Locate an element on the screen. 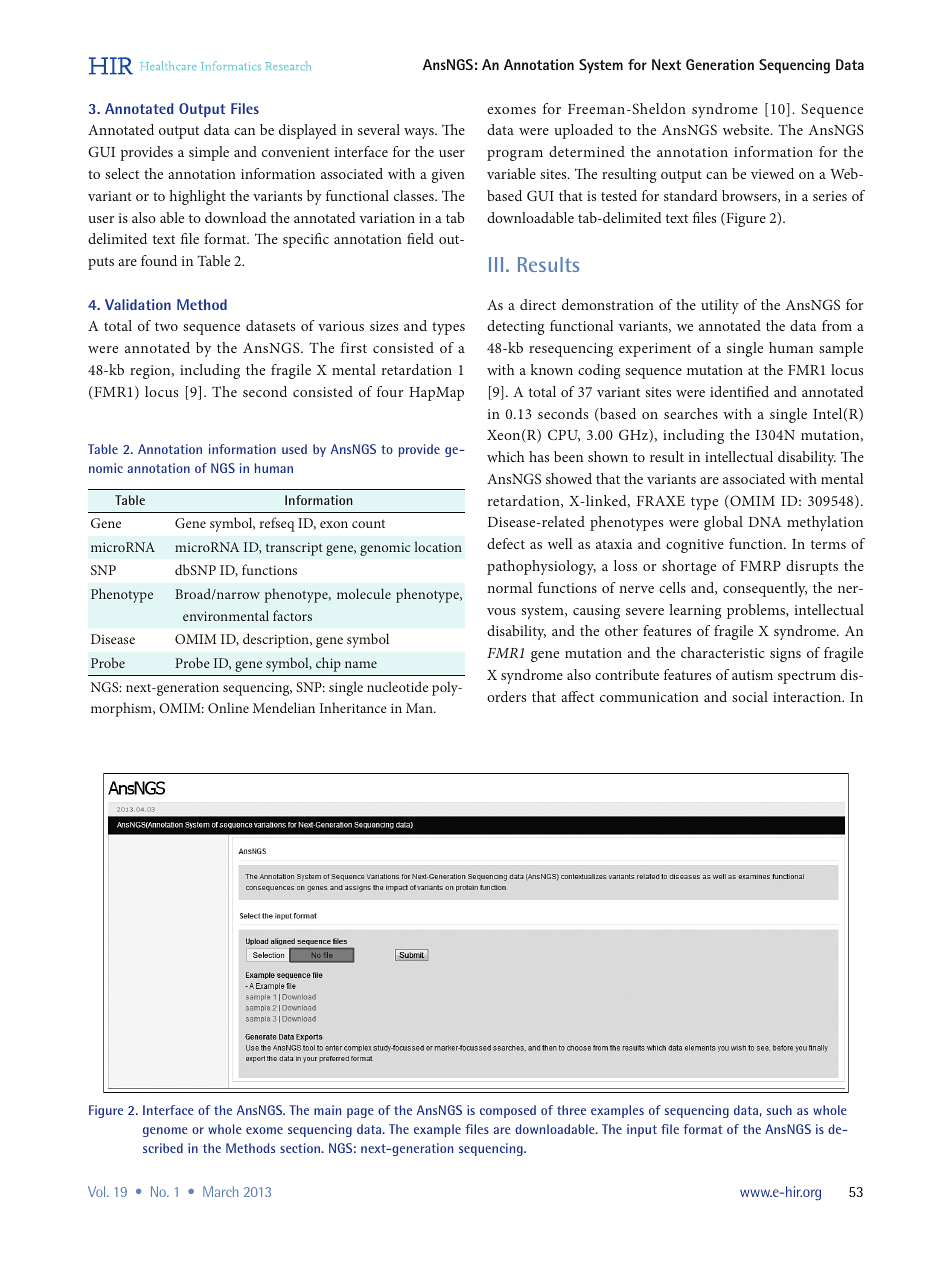 This screenshot has height=1261, width=952. refseq is located at coordinates (277, 524).
